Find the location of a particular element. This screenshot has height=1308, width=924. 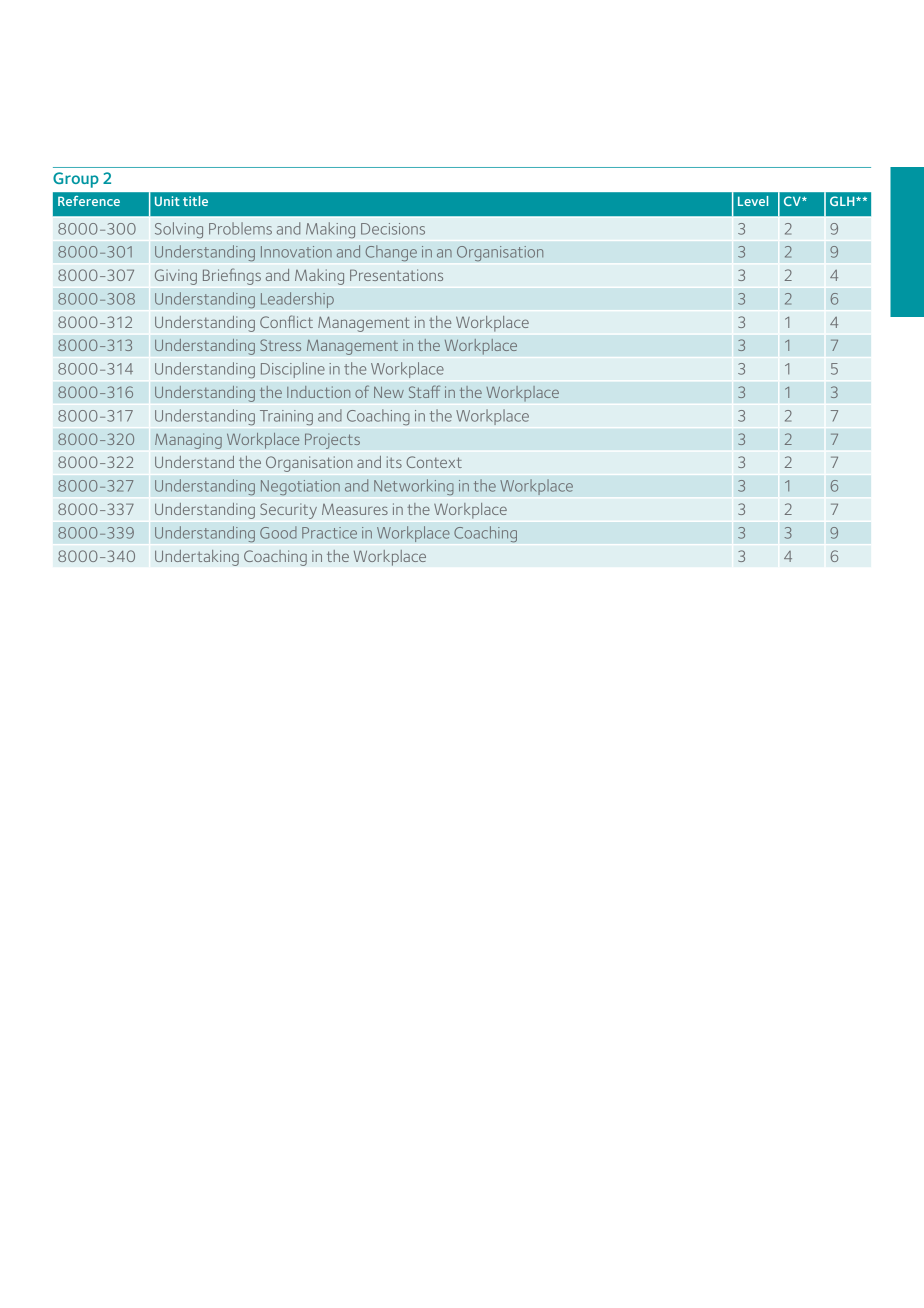

Practice is located at coordinates (329, 533).
